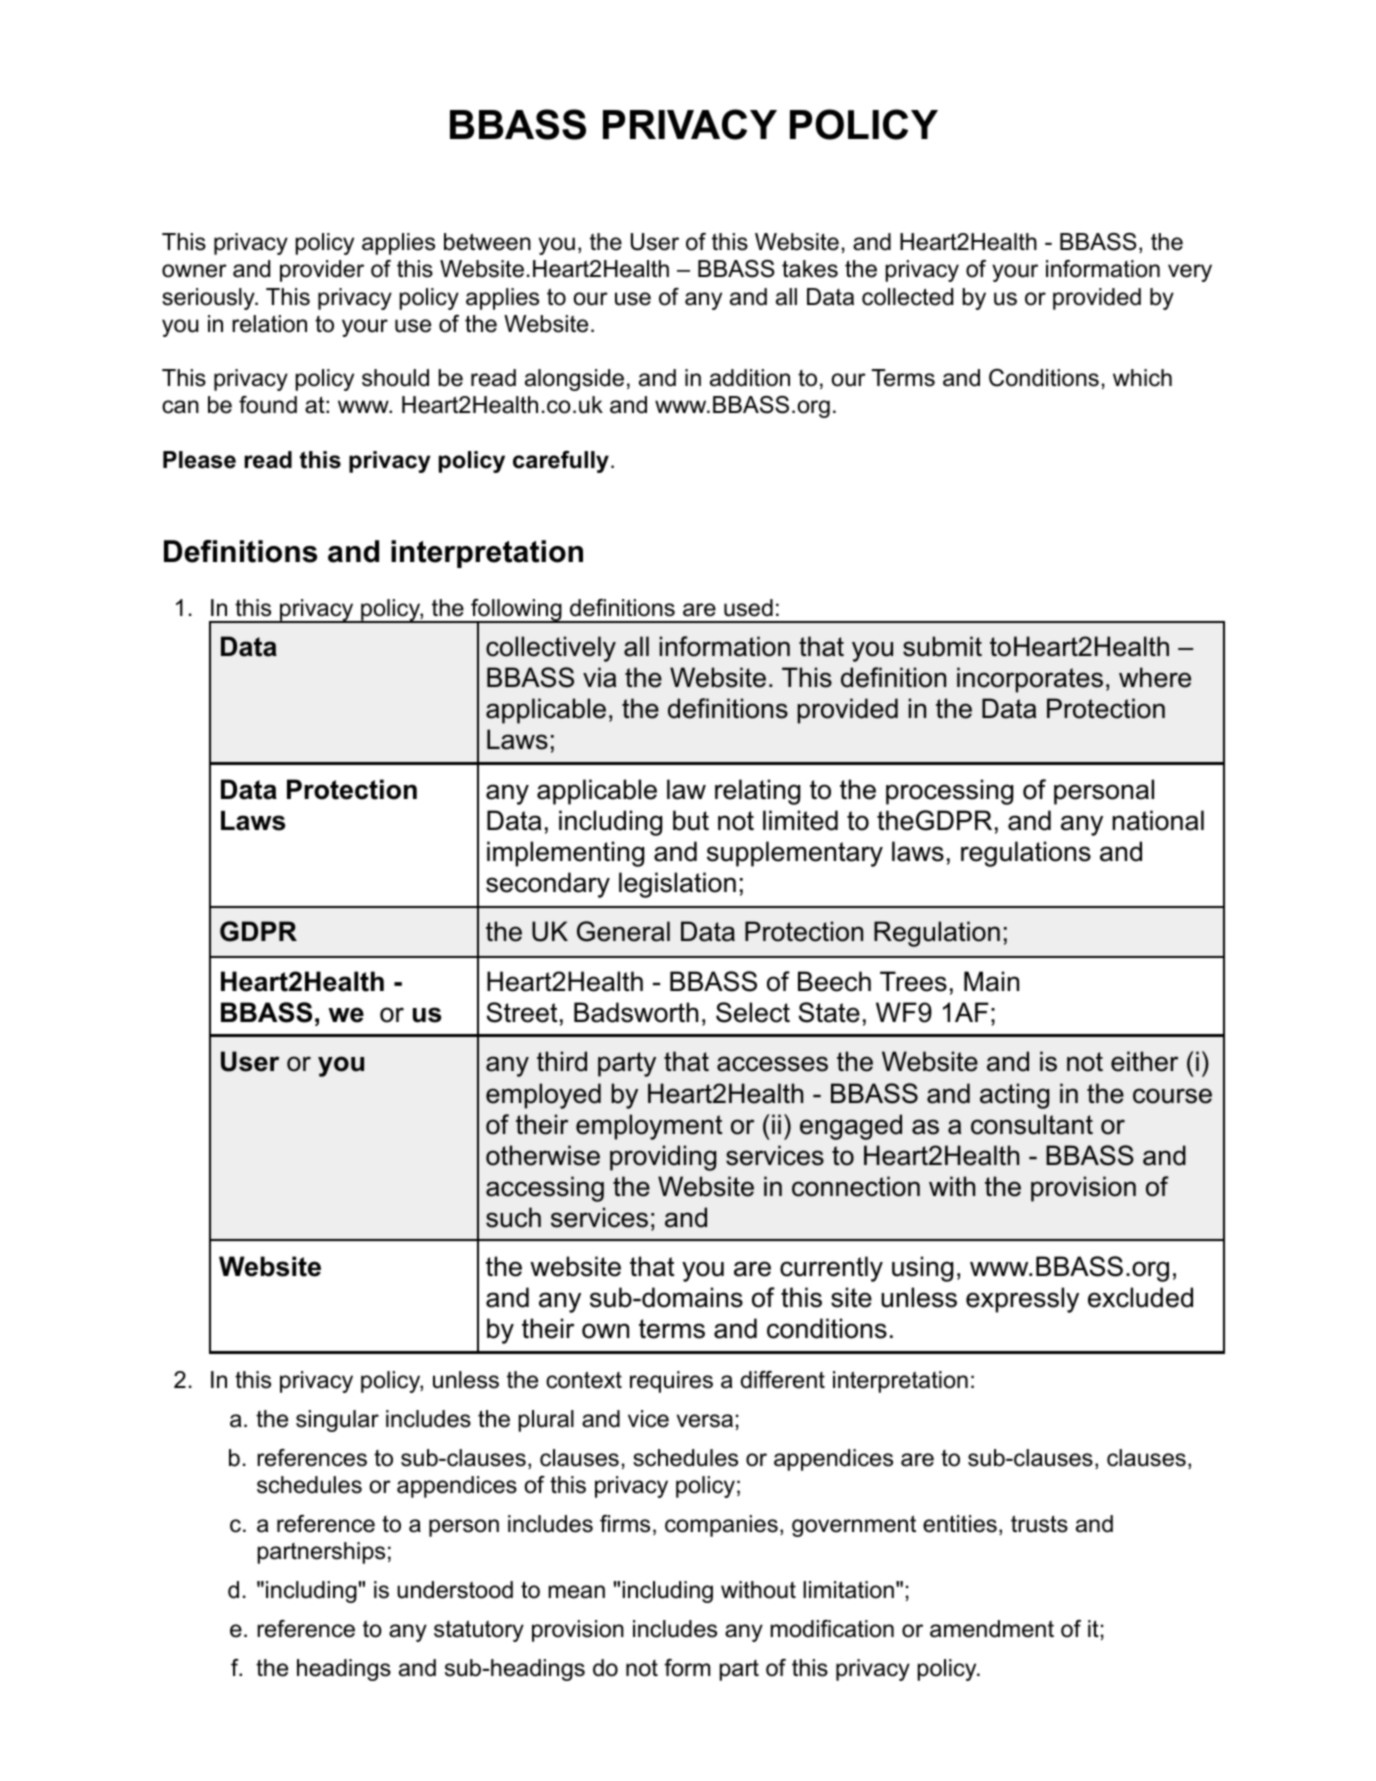 The image size is (1376, 1781). Describe the element at coordinates (1032, 1124) in the screenshot. I see `consultant` at that location.
